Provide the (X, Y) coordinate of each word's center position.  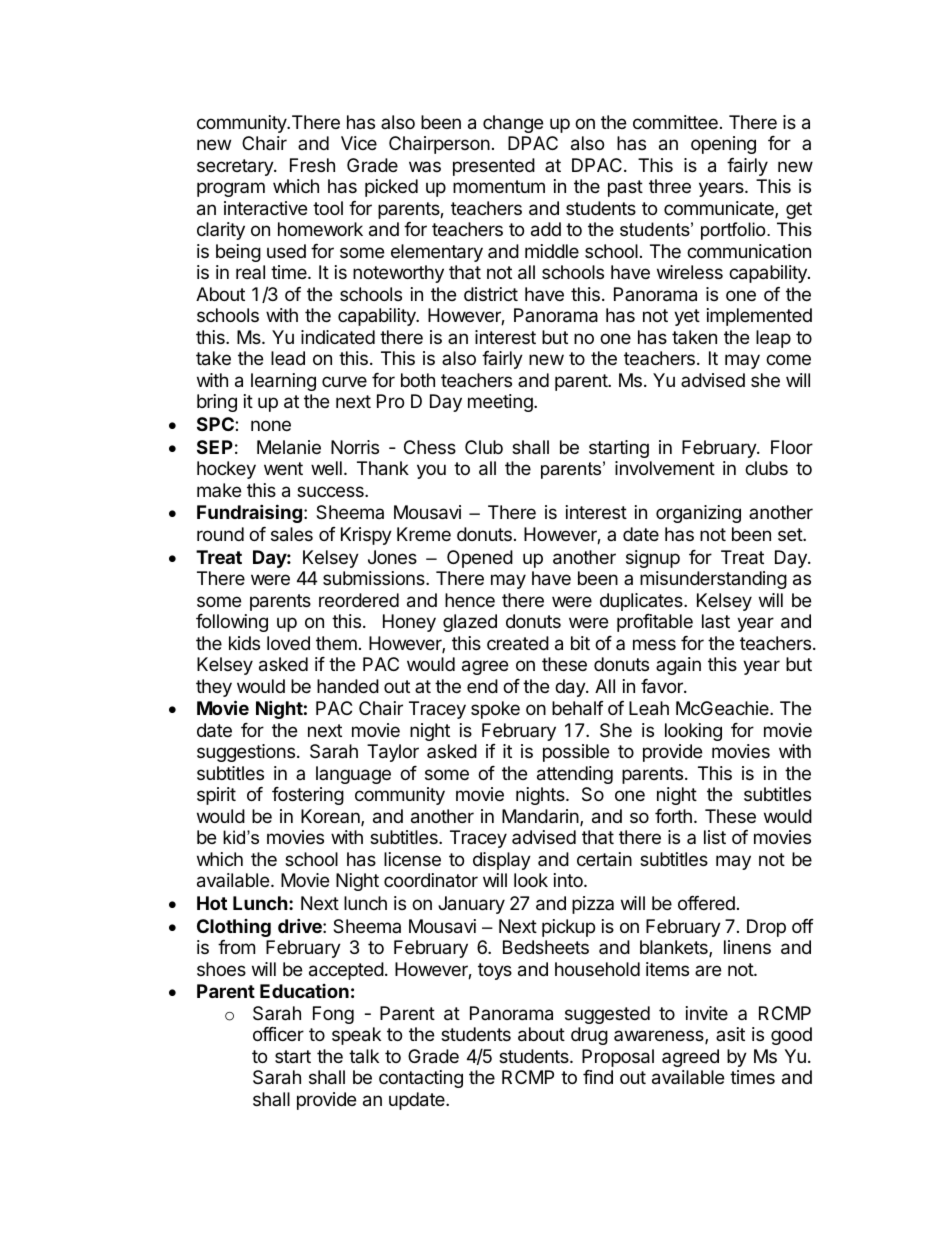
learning (283, 382)
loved (288, 643)
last (716, 621)
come (788, 359)
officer (278, 1034)
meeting (501, 403)
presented (494, 167)
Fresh (312, 165)
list (715, 837)
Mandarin (540, 816)
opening (723, 145)
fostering (308, 796)
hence (470, 600)
